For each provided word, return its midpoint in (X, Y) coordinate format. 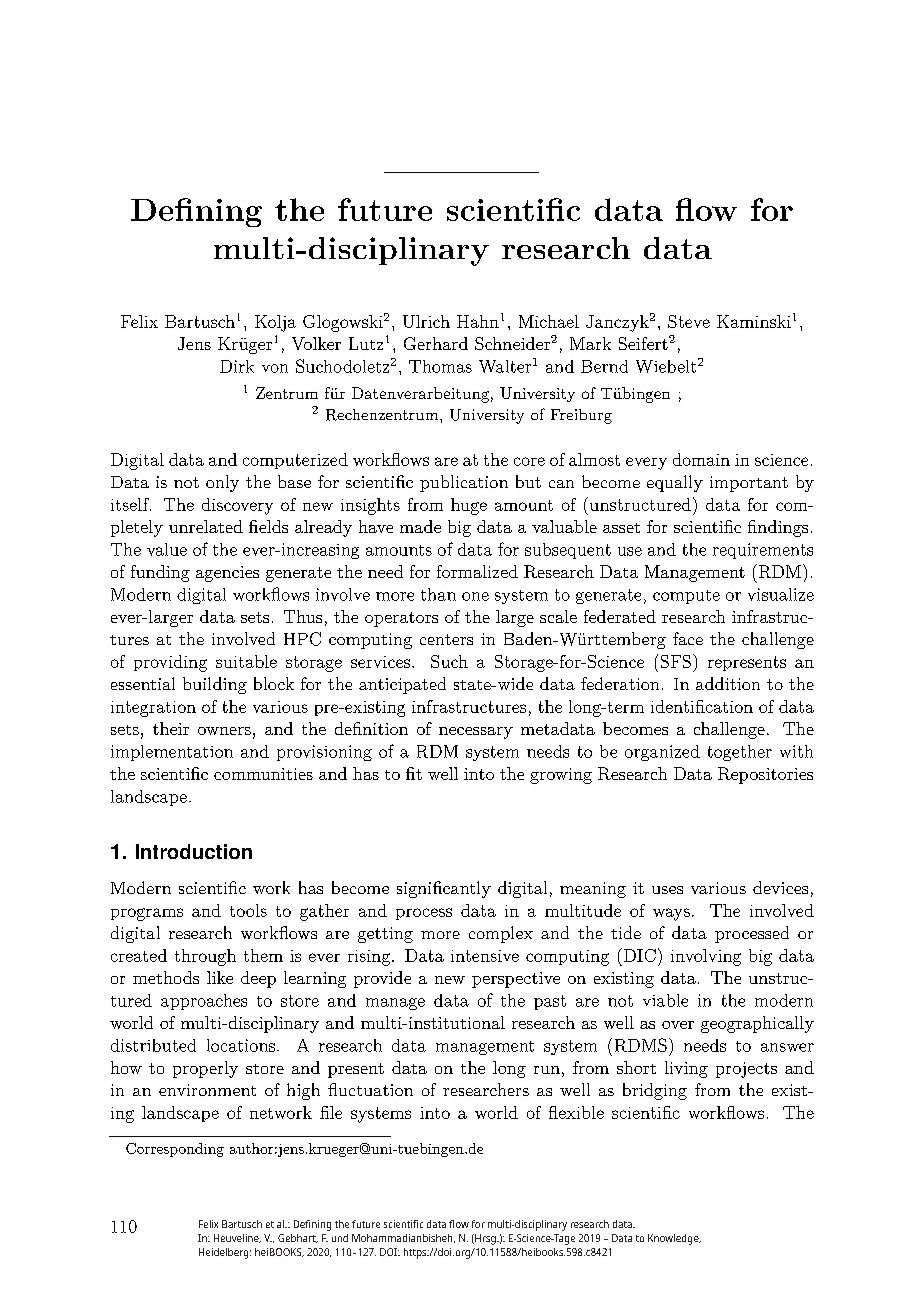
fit (414, 773)
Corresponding (175, 1150)
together (740, 753)
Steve (689, 321)
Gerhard (436, 343)
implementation (172, 753)
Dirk (237, 366)
